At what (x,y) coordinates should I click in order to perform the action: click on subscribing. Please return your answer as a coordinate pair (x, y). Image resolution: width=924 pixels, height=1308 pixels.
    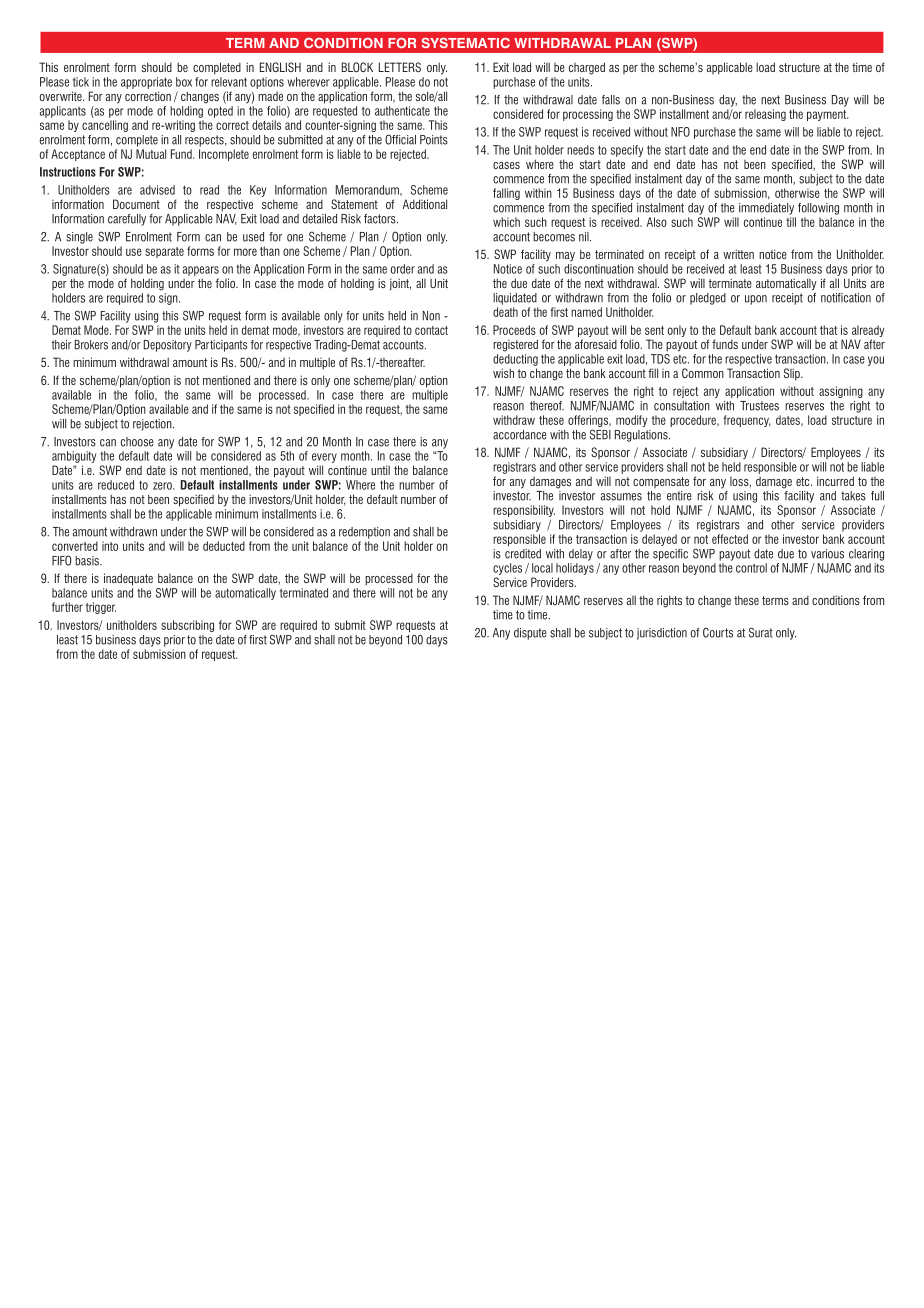
    Looking at the image, I should click on (187, 626).
